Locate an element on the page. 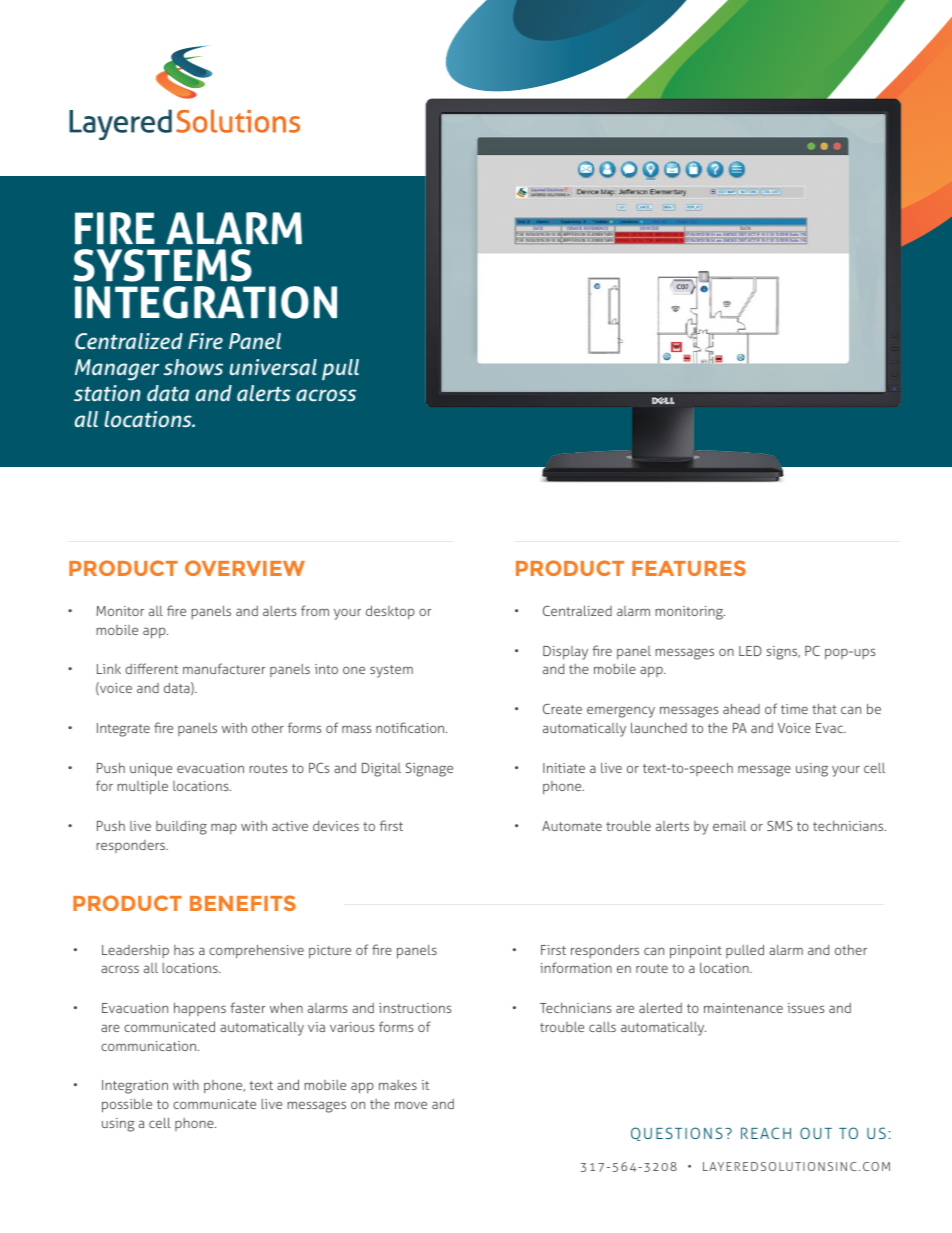  REACH is located at coordinates (766, 1133).
